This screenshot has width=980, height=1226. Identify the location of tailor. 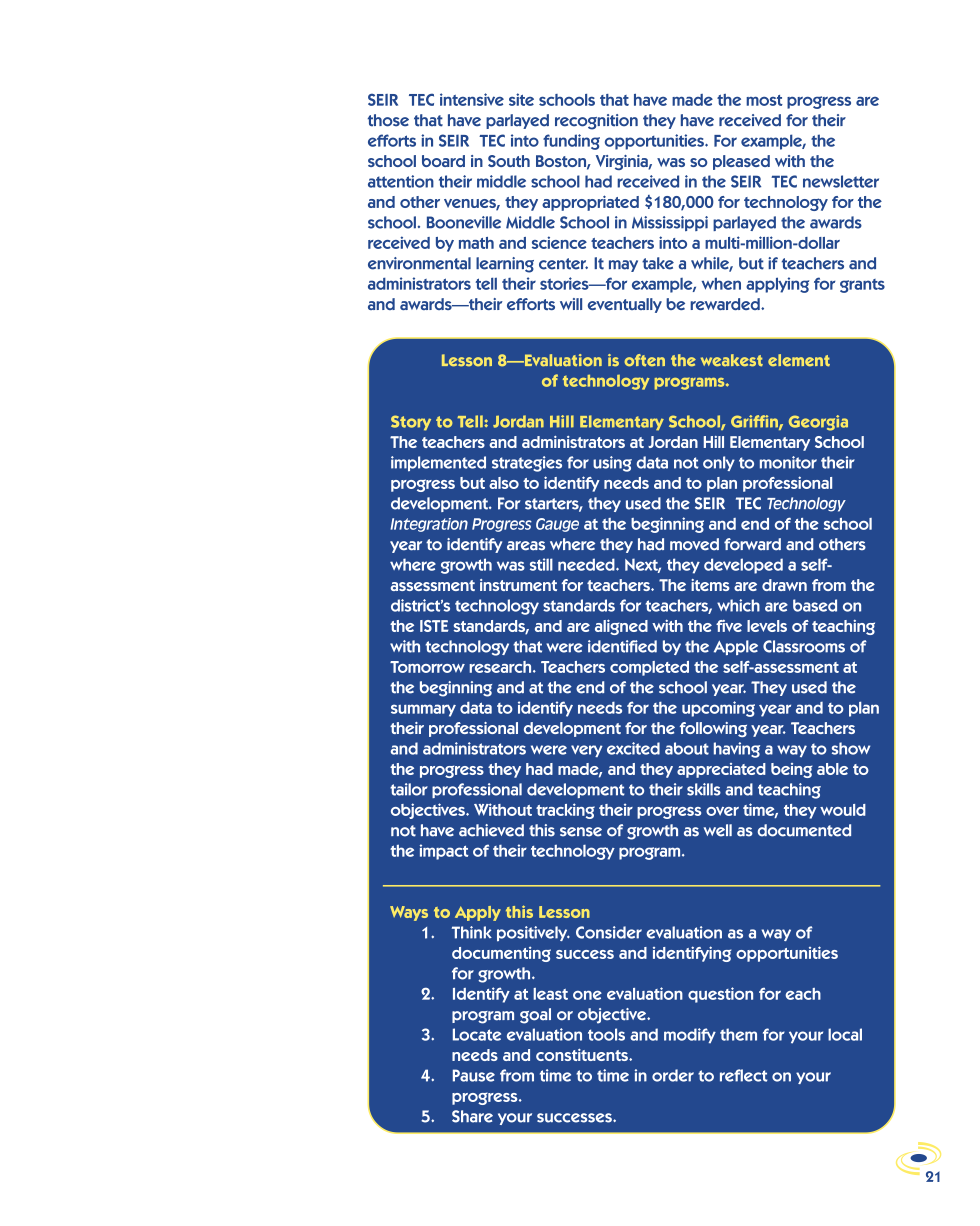
(409, 789).
